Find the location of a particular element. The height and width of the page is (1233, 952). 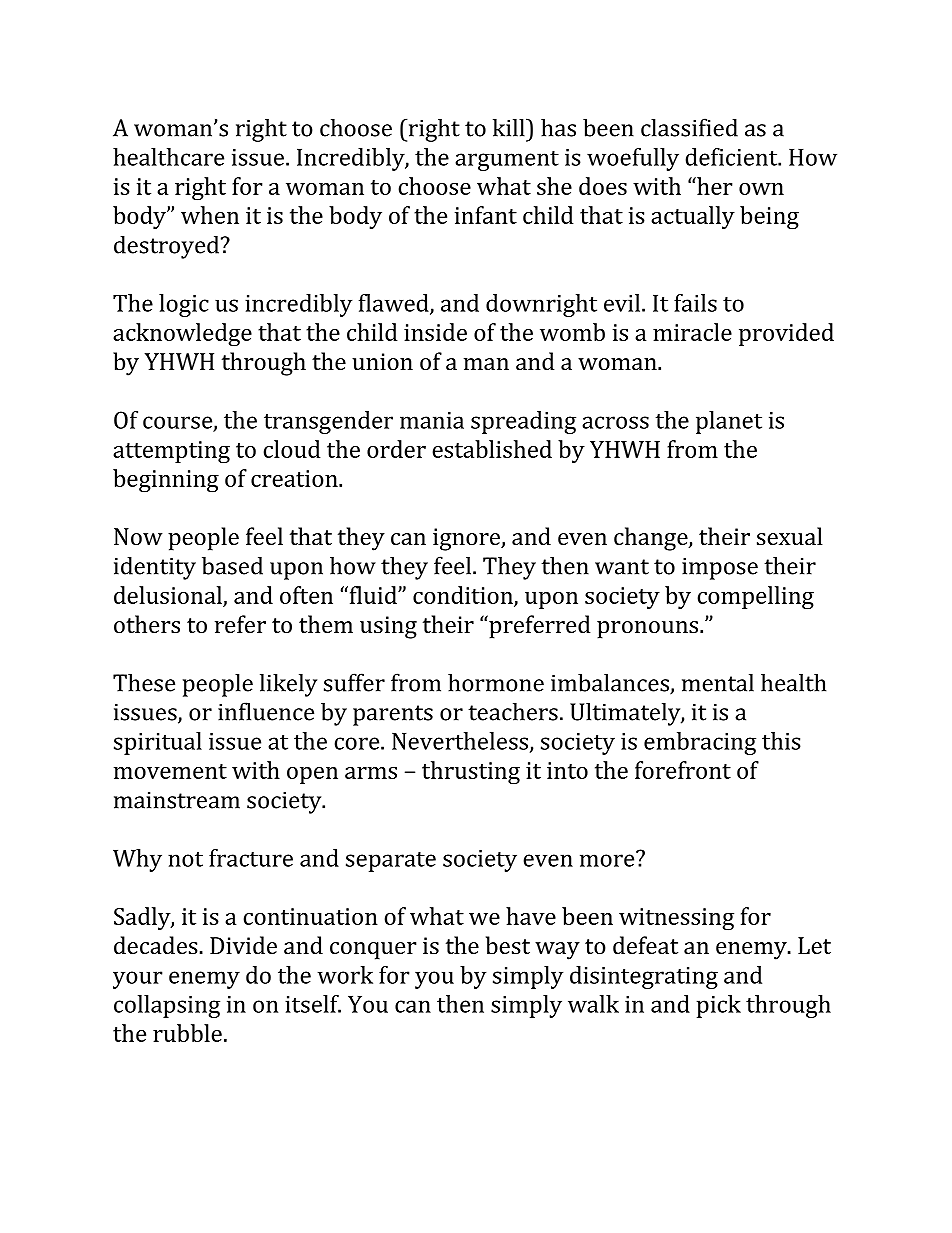

ignore is located at coordinates (467, 539).
